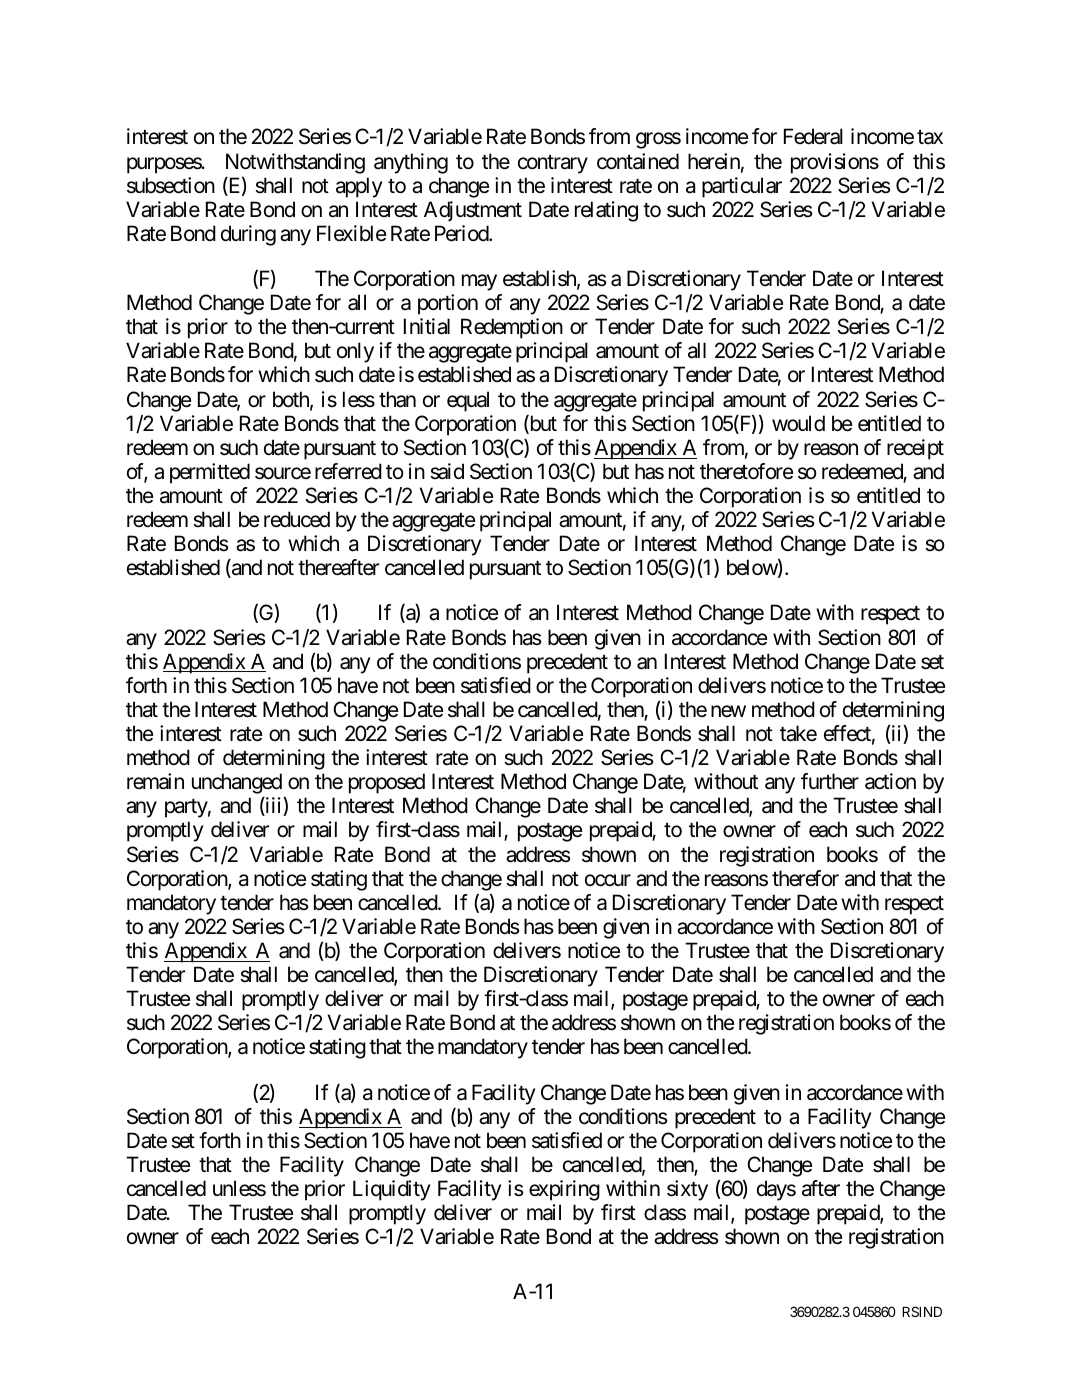 This document has width=1069, height=1384. I want to click on Liquidity, so click(391, 1190).
